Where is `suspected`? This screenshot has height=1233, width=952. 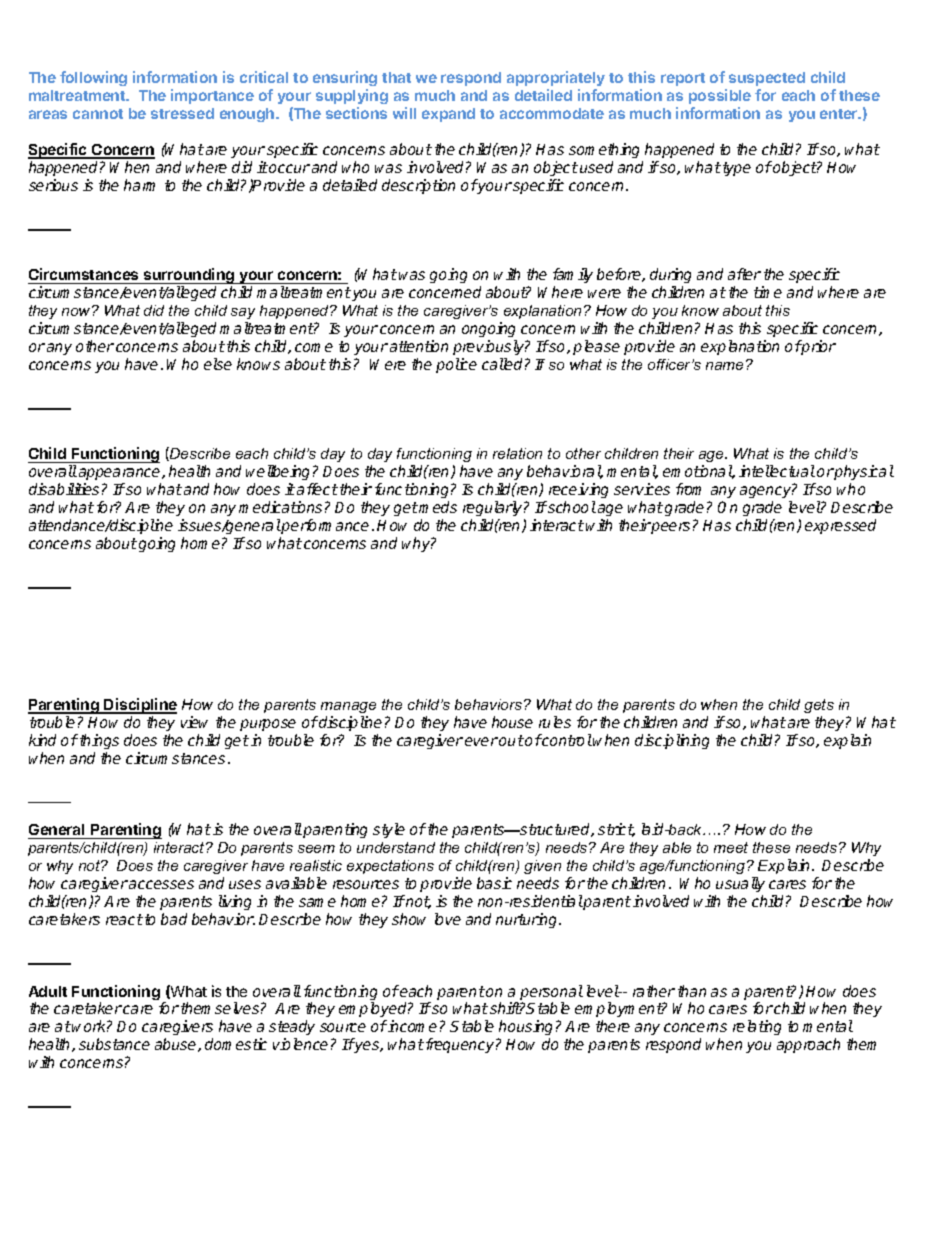
suspected is located at coordinates (767, 81).
